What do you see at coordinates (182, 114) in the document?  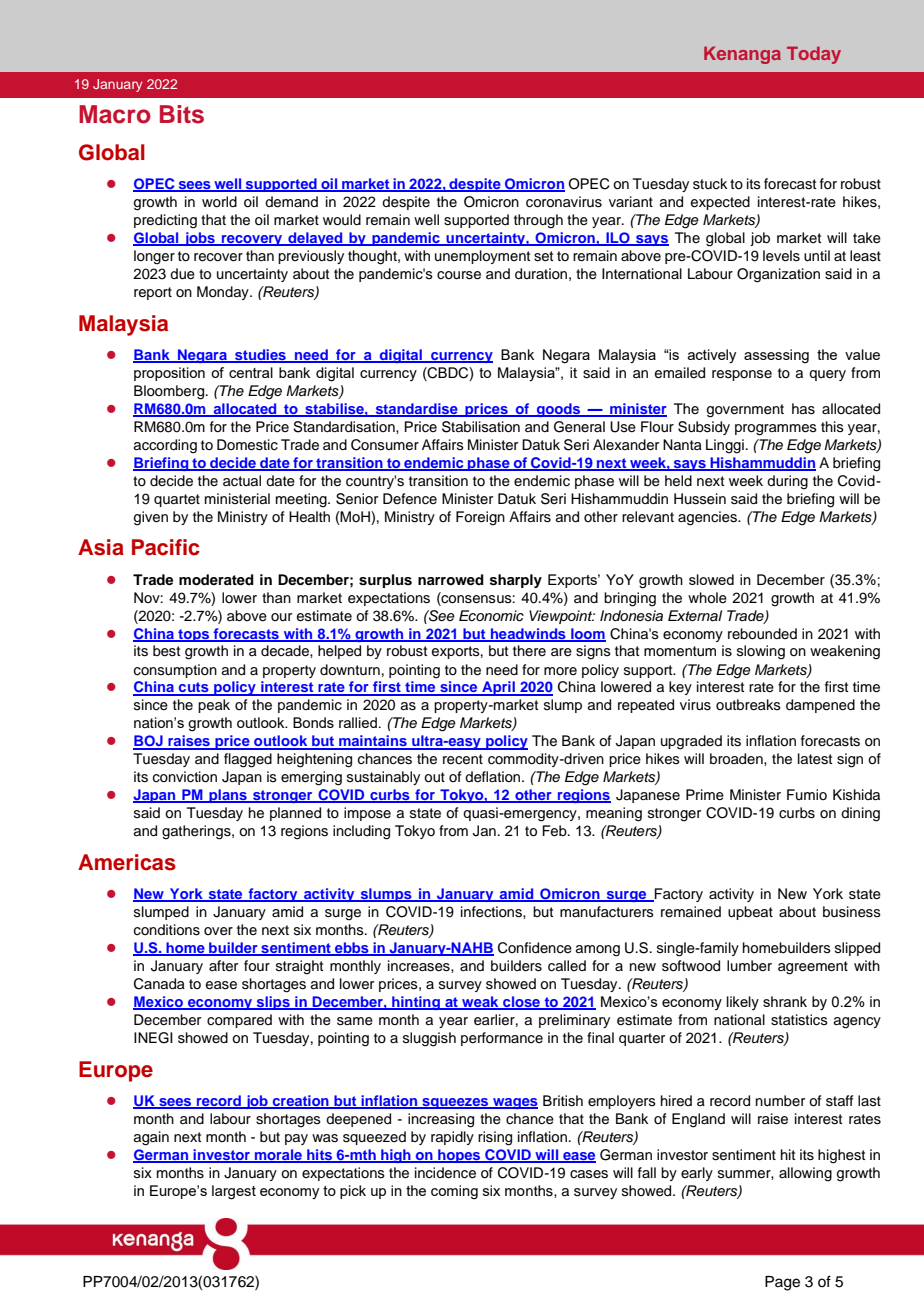 I see `Bits` at bounding box center [182, 114].
